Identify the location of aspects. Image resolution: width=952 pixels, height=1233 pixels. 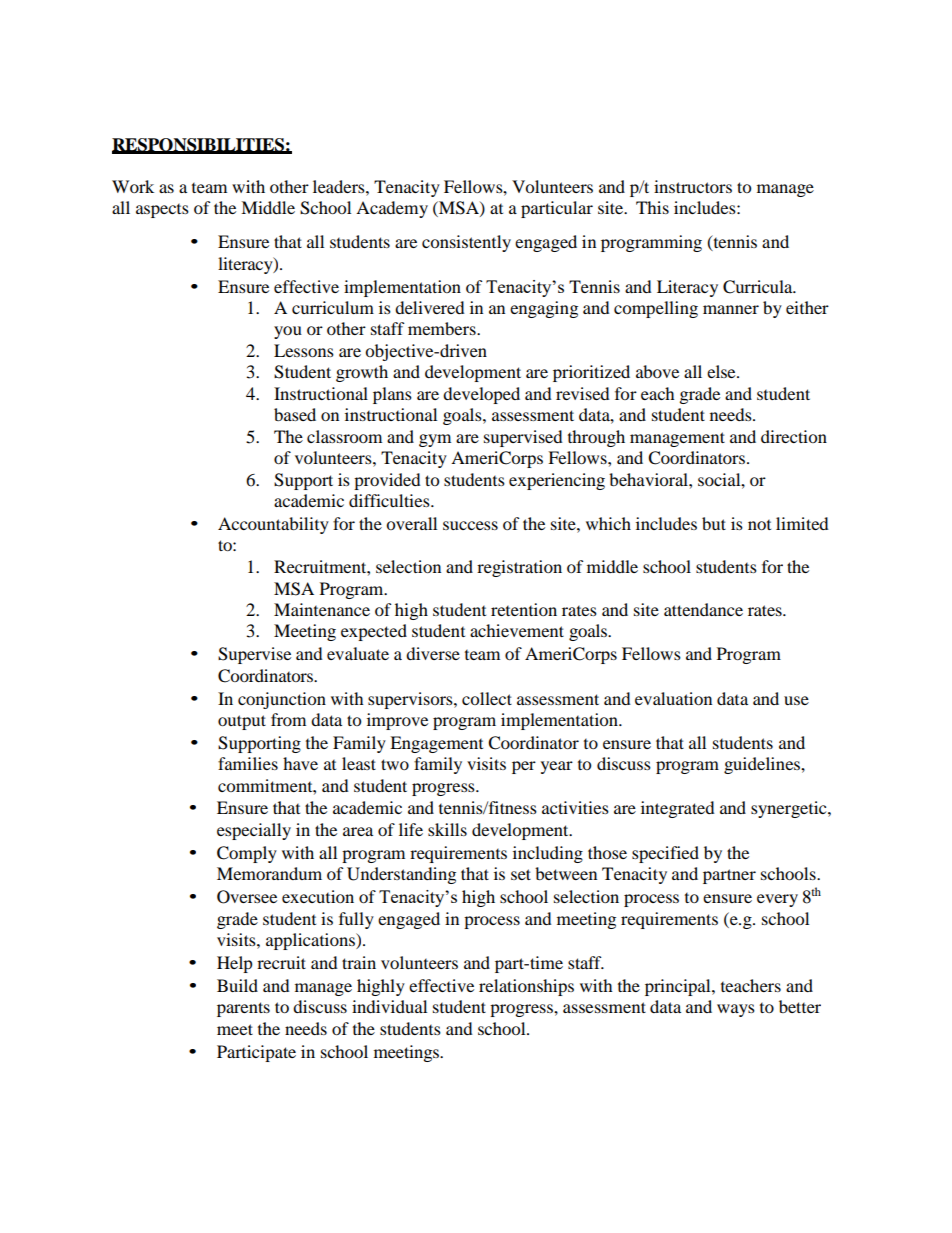
(162, 211).
